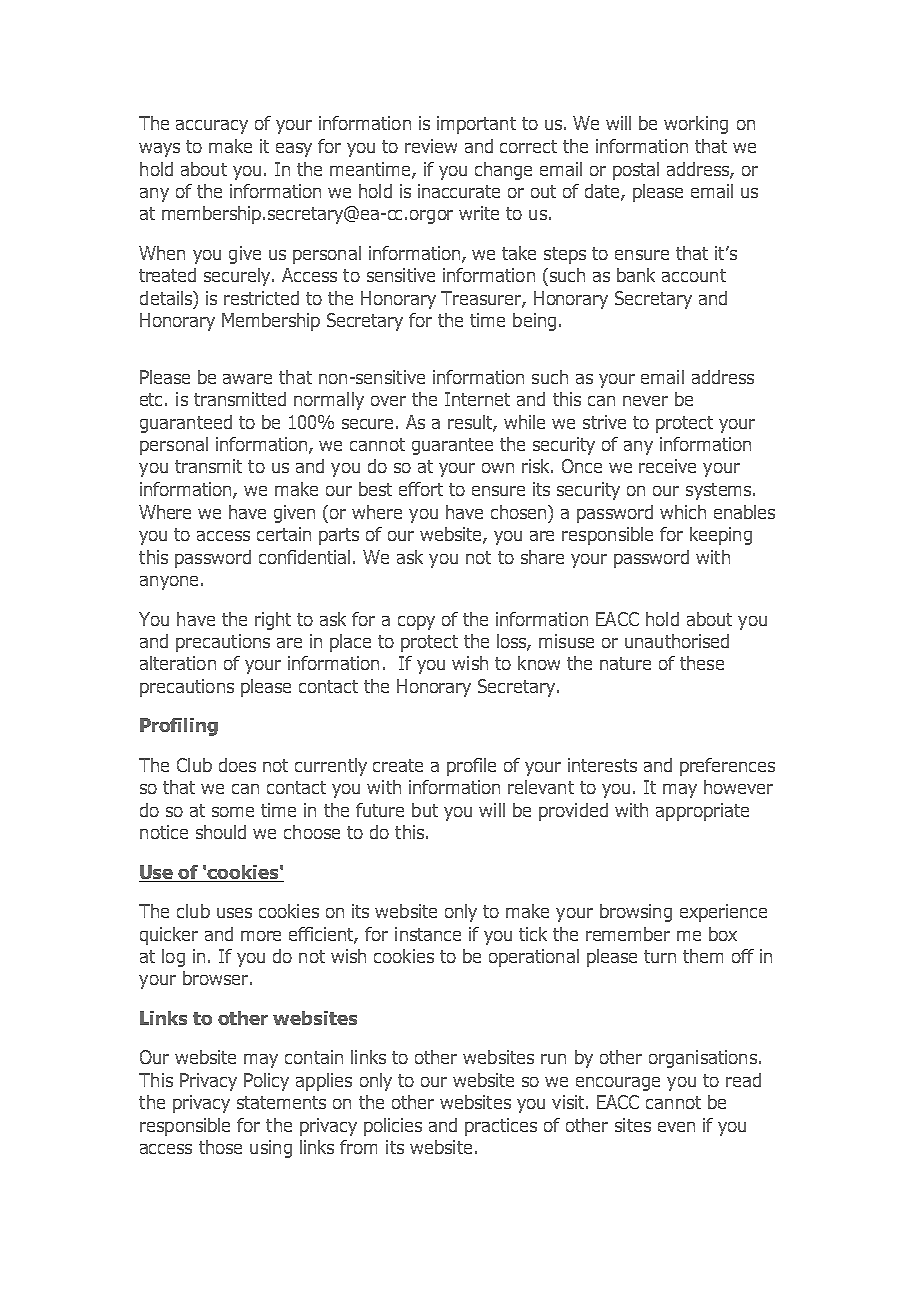 The image size is (924, 1308). Describe the element at coordinates (667, 466) in the screenshot. I see `receive` at that location.
